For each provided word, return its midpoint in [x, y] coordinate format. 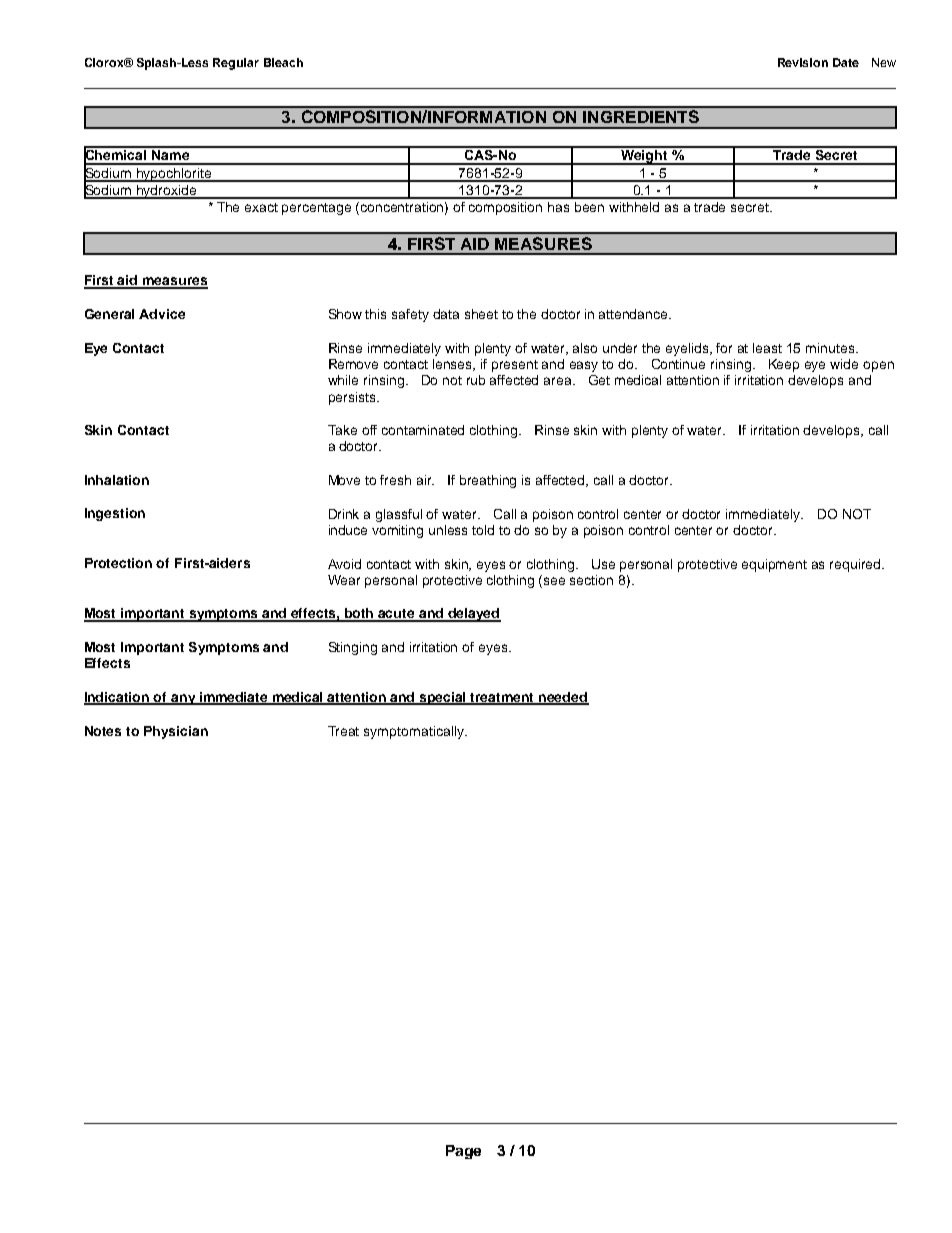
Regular [236, 64]
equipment [774, 565]
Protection [118, 563]
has [558, 207]
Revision [803, 62]
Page [463, 1152]
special [443, 698]
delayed [473, 615]
